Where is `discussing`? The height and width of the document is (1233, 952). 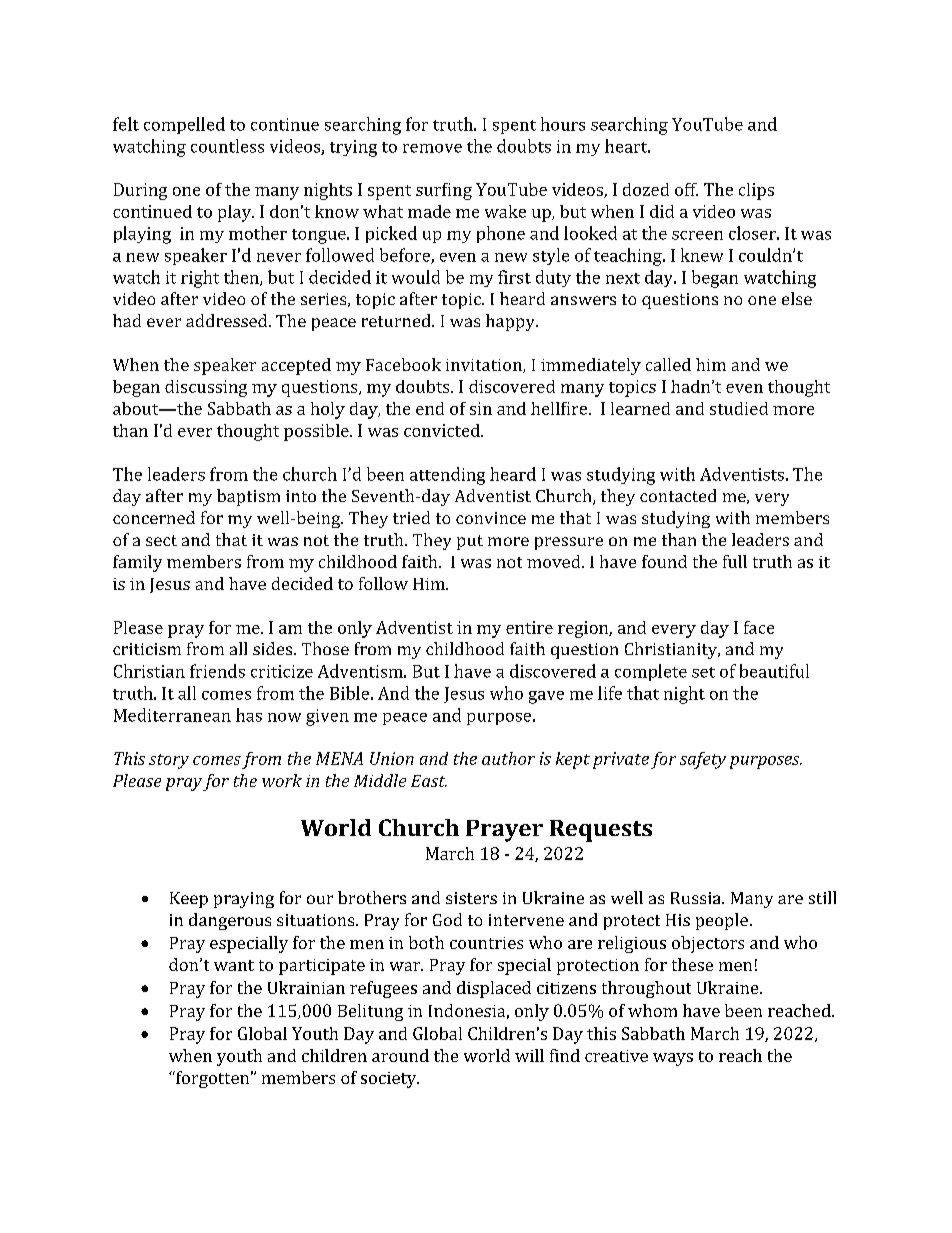
discussing is located at coordinates (206, 388).
